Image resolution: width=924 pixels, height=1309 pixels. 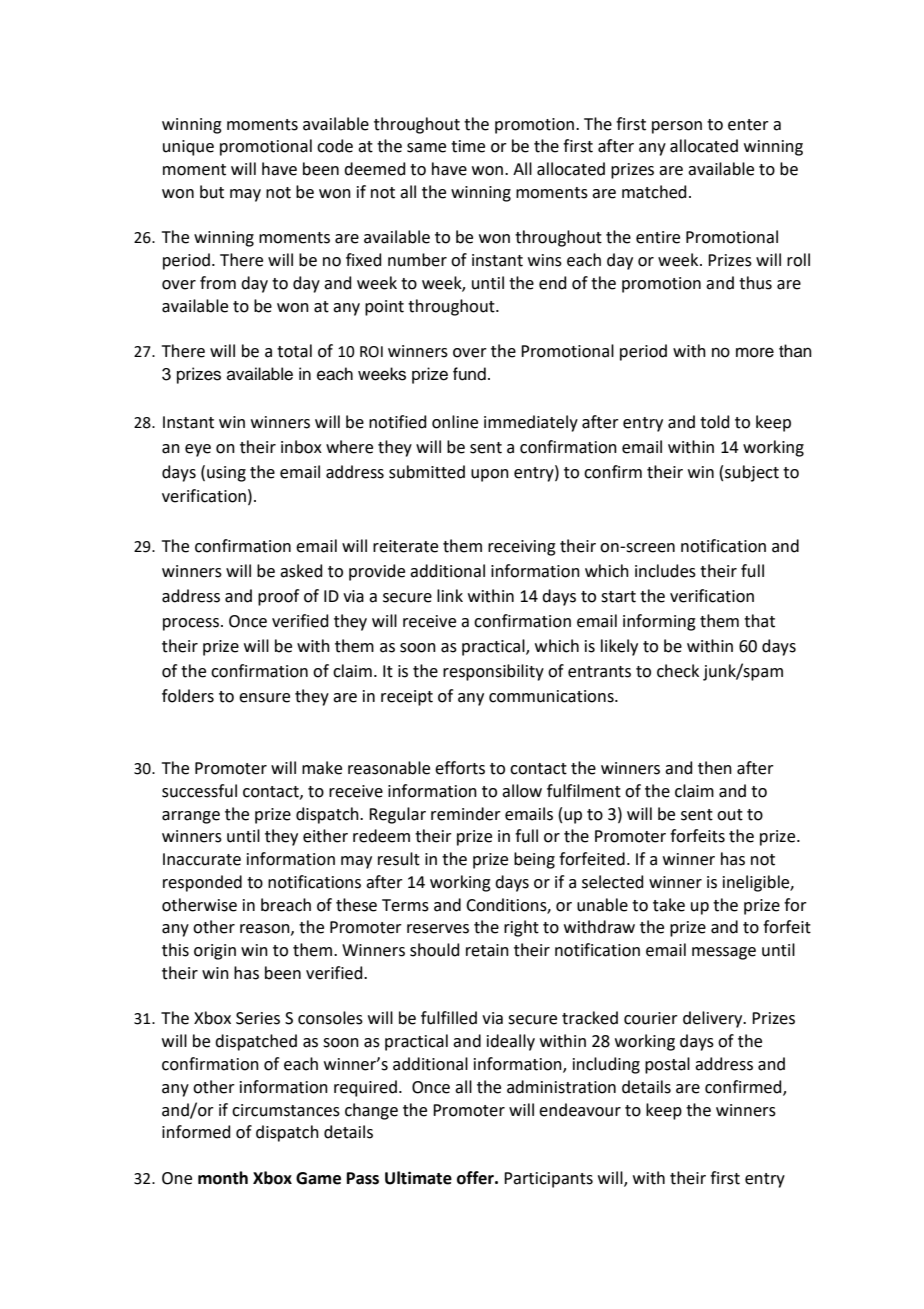 I want to click on more, so click(x=755, y=352).
